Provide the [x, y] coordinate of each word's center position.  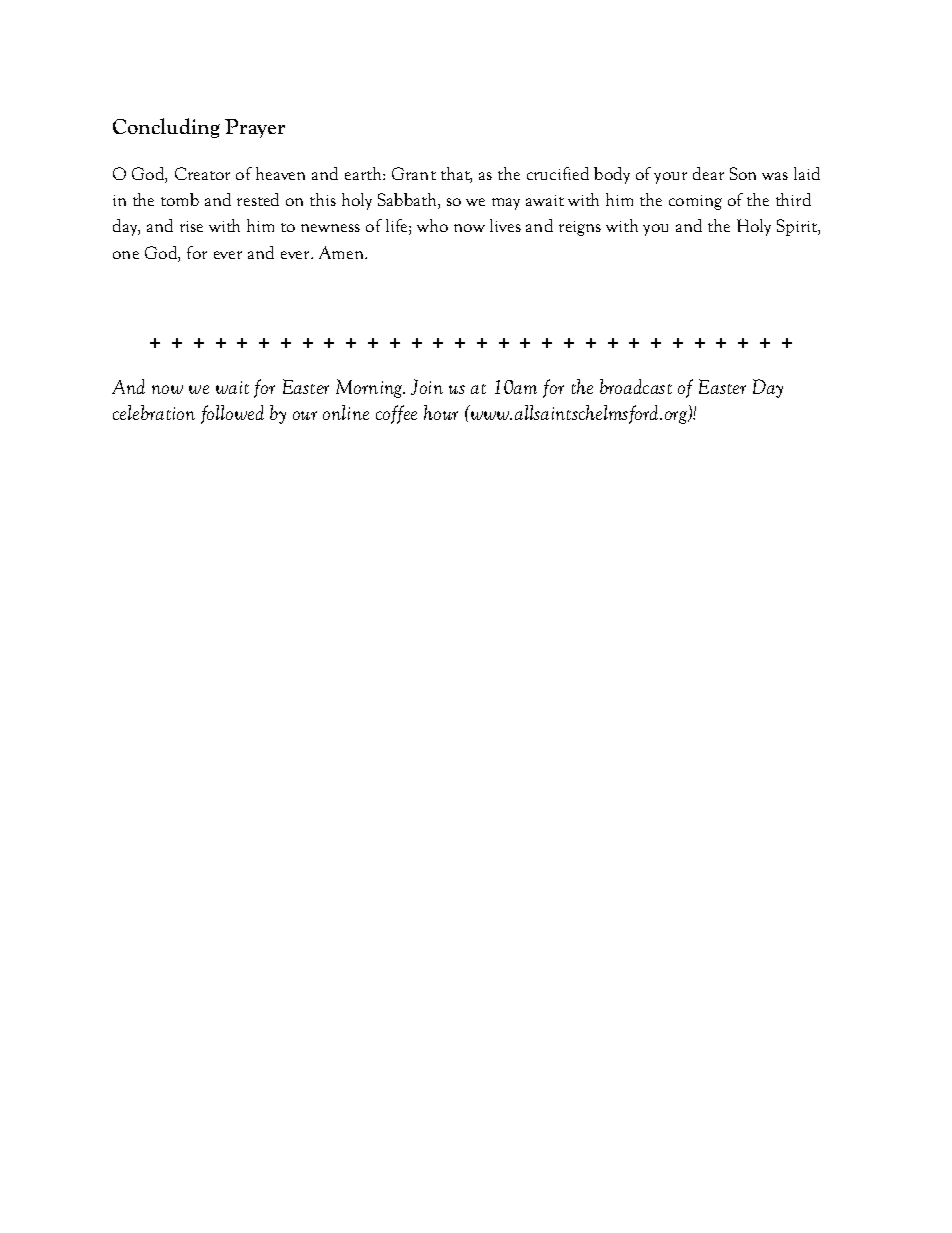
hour [441, 412]
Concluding [166, 128]
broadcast [636, 386]
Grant [414, 173]
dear [708, 173]
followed [232, 414]
